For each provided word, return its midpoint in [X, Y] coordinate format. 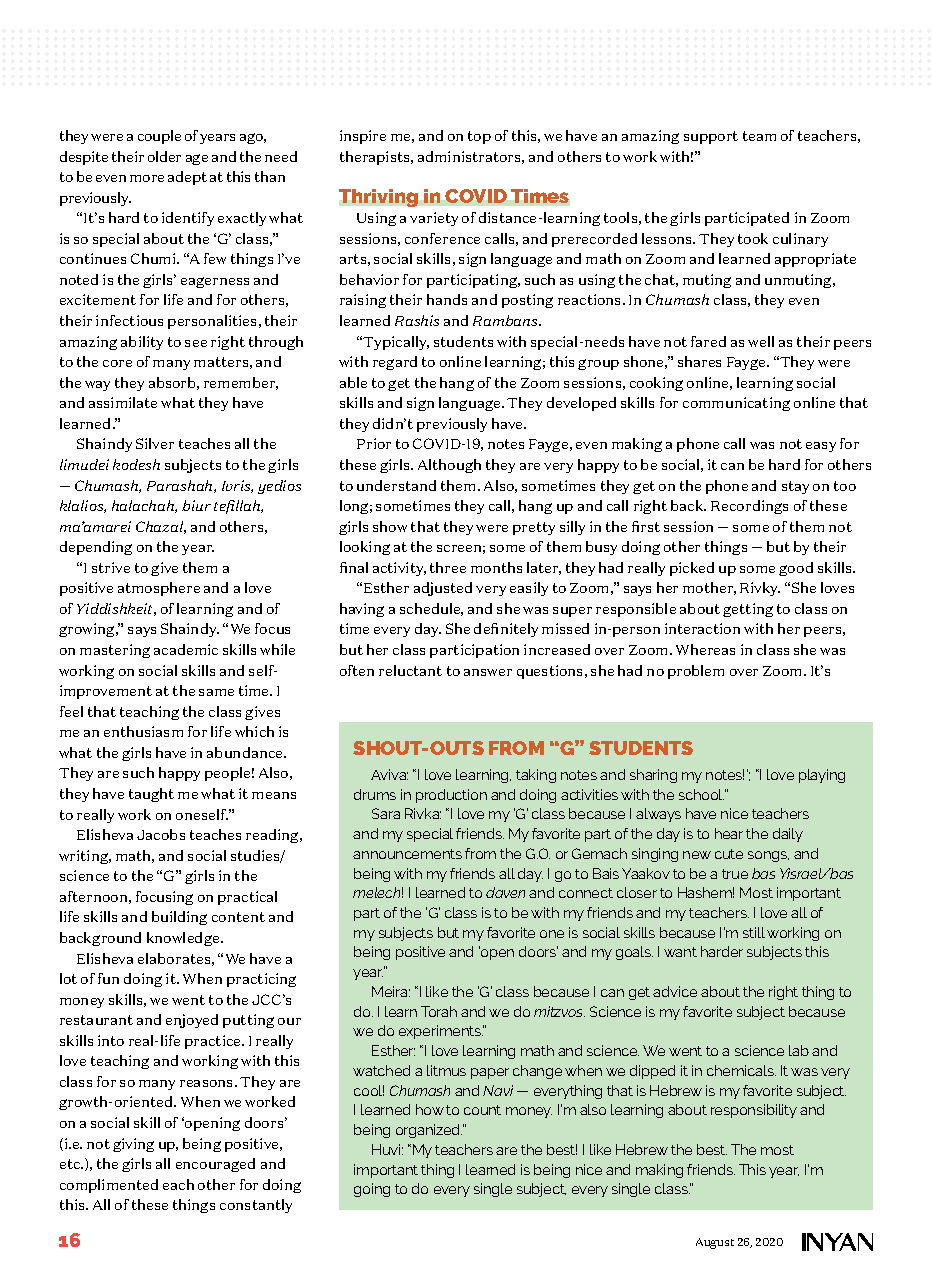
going [372, 1190]
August [715, 1243]
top [479, 137]
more [147, 178]
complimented [109, 1186]
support [711, 137]
